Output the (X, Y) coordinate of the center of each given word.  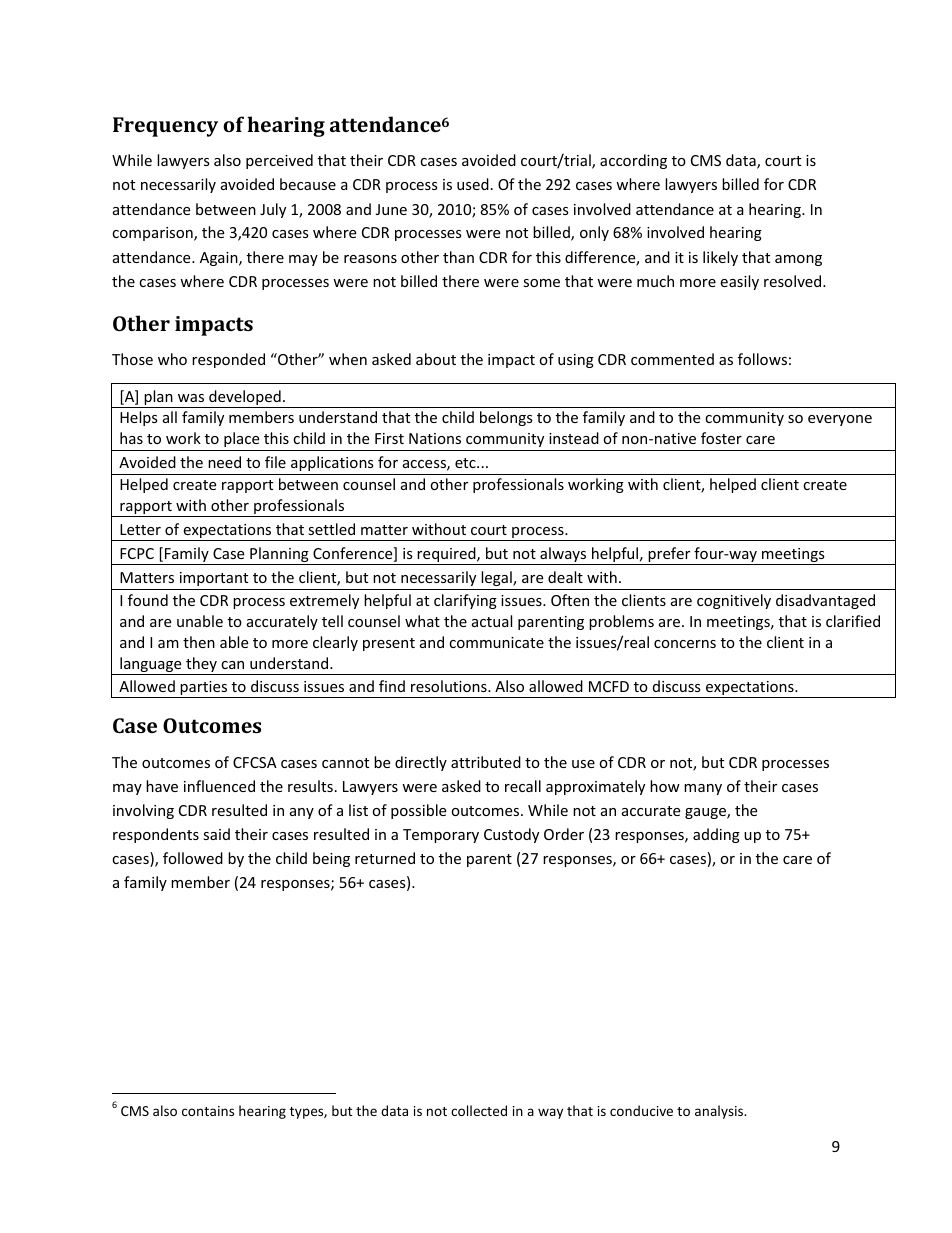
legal (497, 578)
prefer (669, 556)
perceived (279, 161)
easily (739, 282)
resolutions (450, 686)
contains (208, 1111)
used (473, 184)
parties (204, 689)
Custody (511, 835)
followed (193, 858)
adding (716, 835)
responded (228, 360)
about (436, 359)
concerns (685, 644)
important (214, 579)
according (633, 161)
